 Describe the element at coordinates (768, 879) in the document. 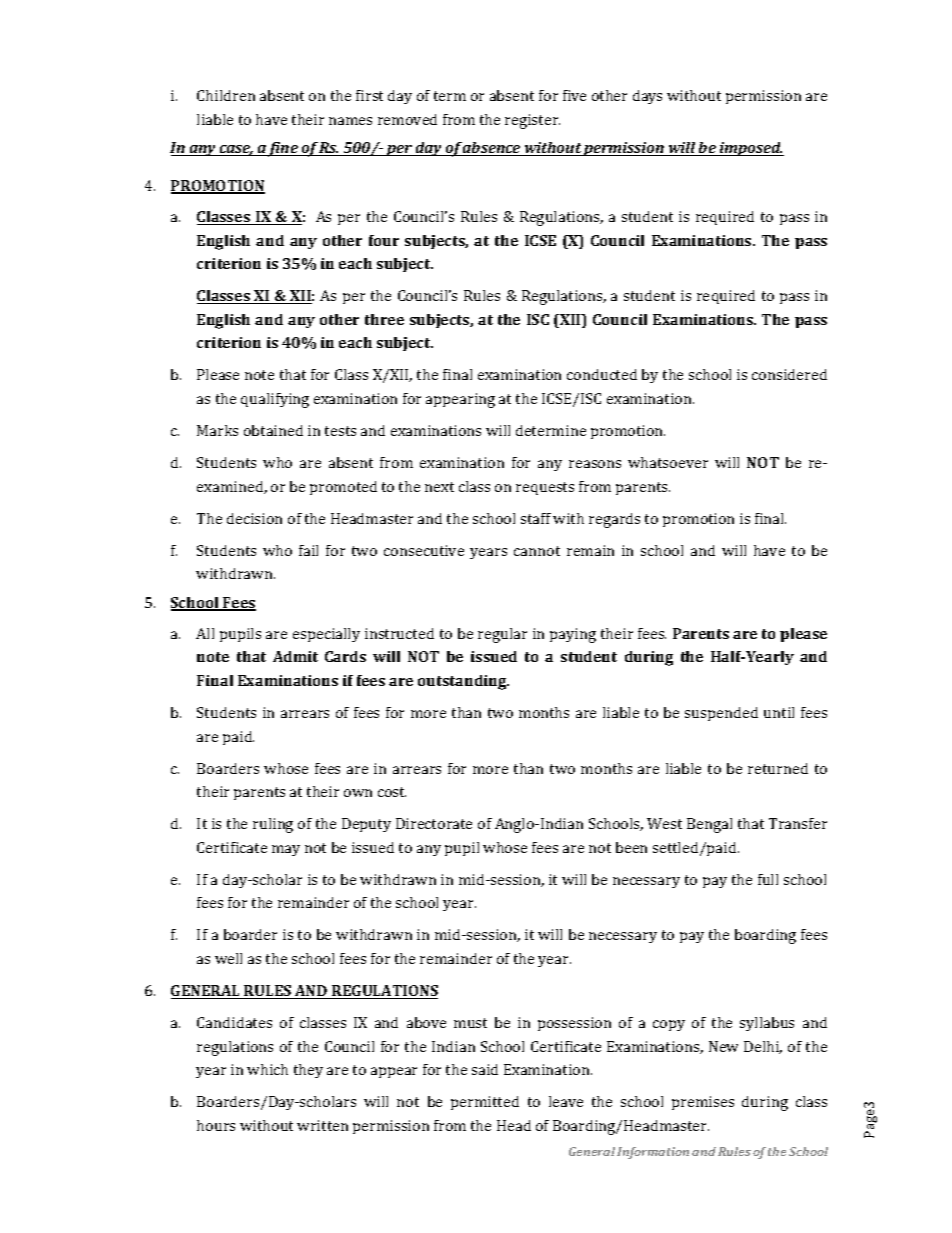

I see `full` at that location.
